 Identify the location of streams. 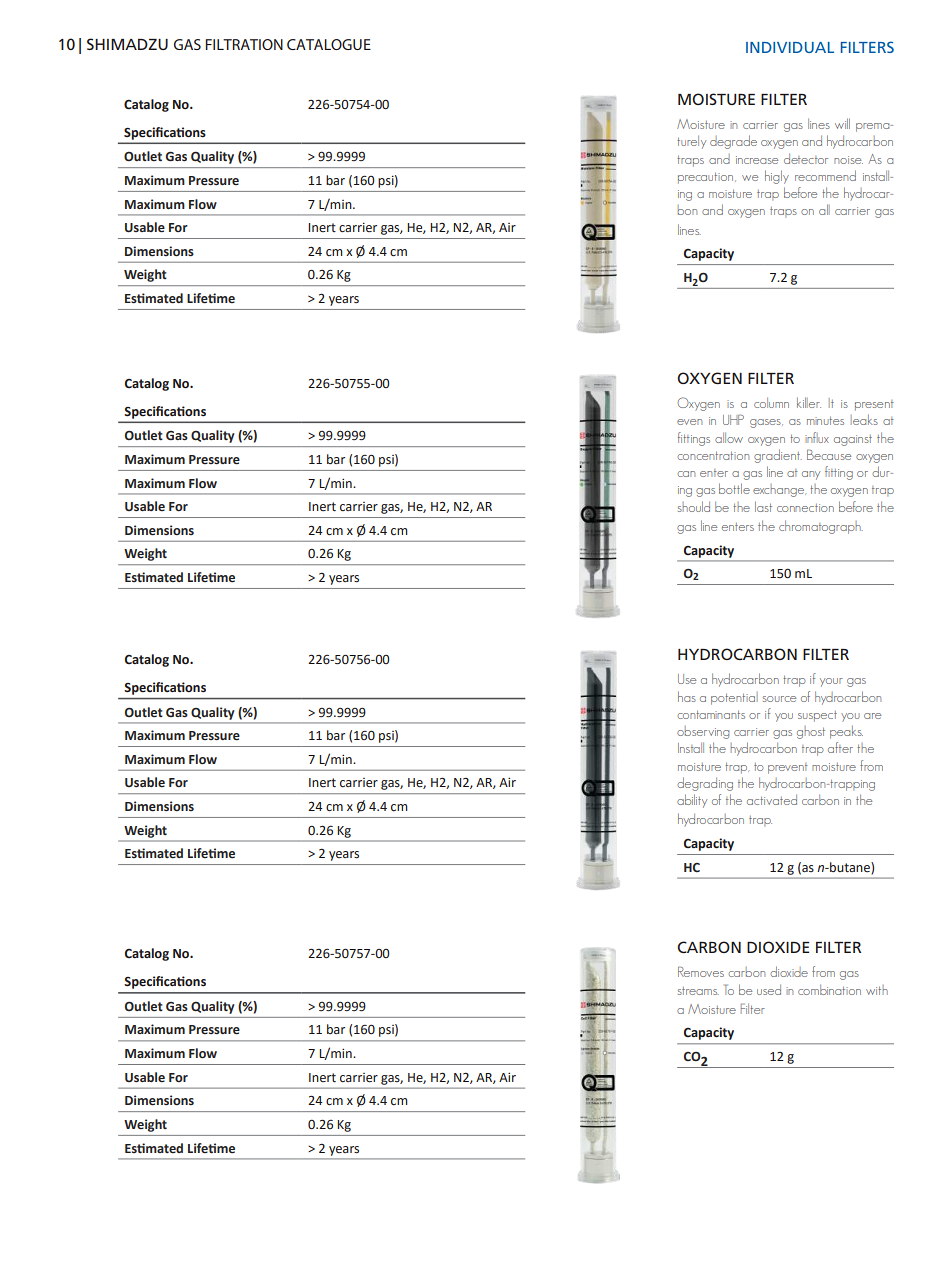
(698, 991).
